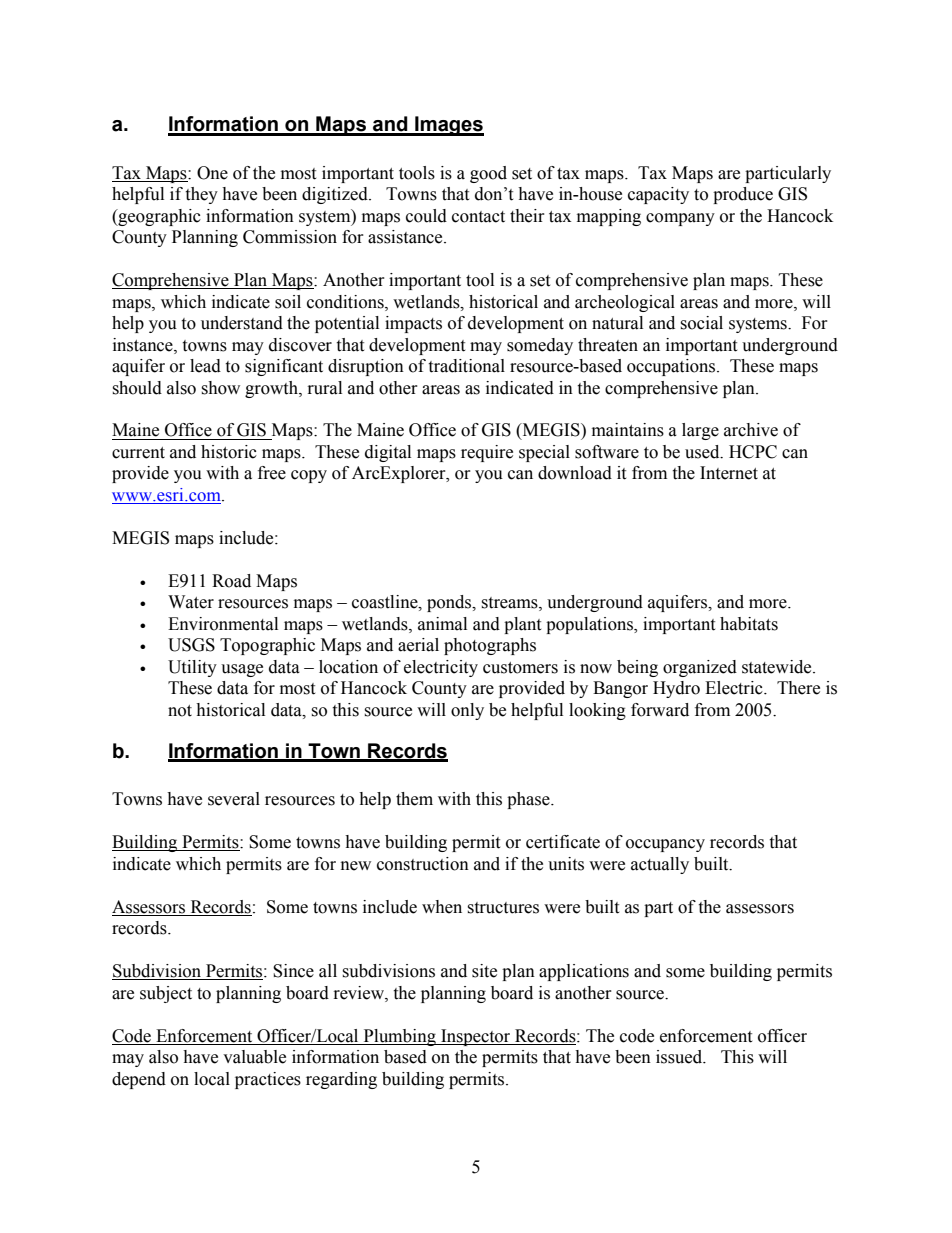 Image resolution: width=952 pixels, height=1233 pixels. What do you see at coordinates (234, 799) in the page?
I see `several` at bounding box center [234, 799].
